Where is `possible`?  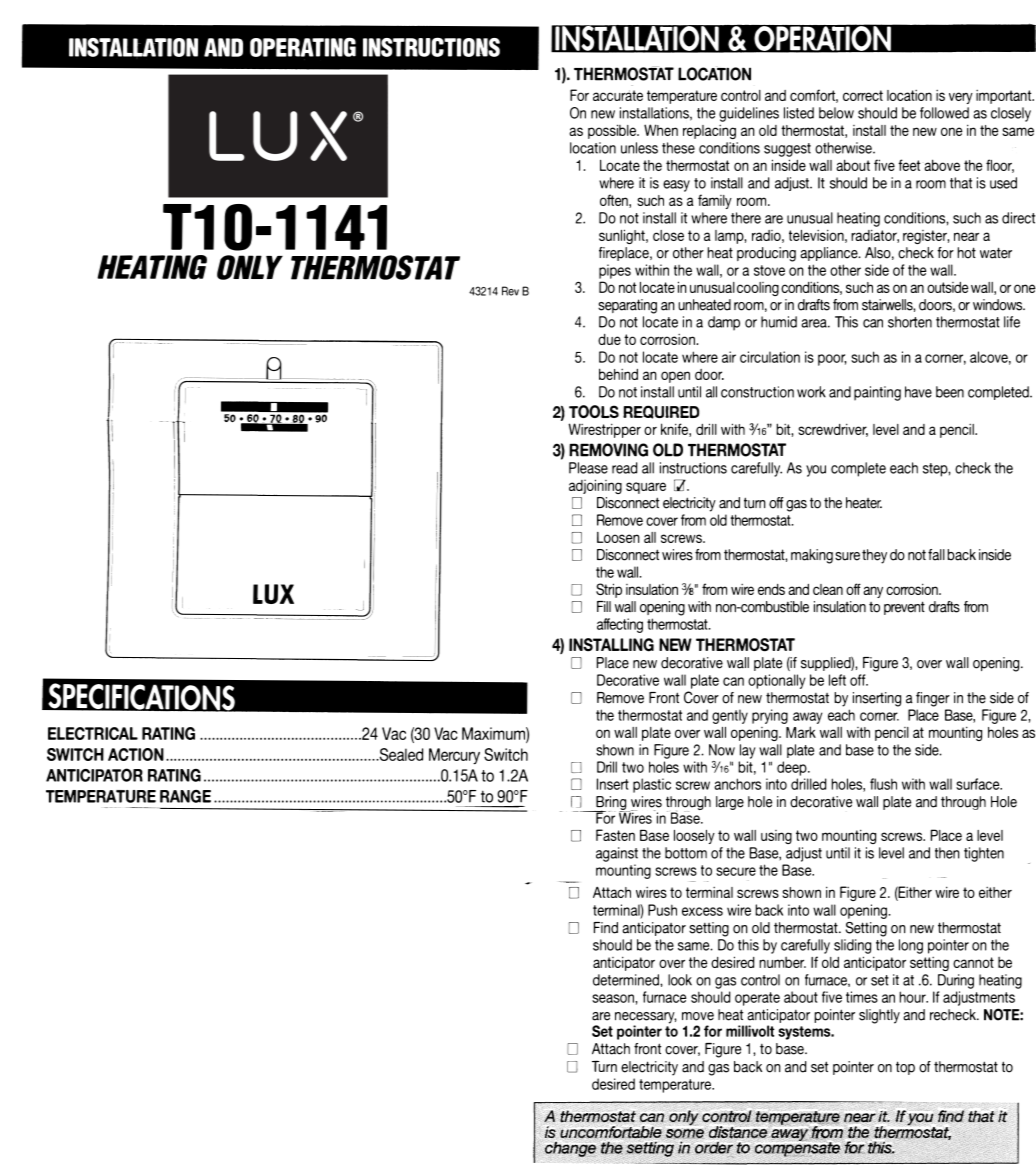 possible is located at coordinates (613, 131).
